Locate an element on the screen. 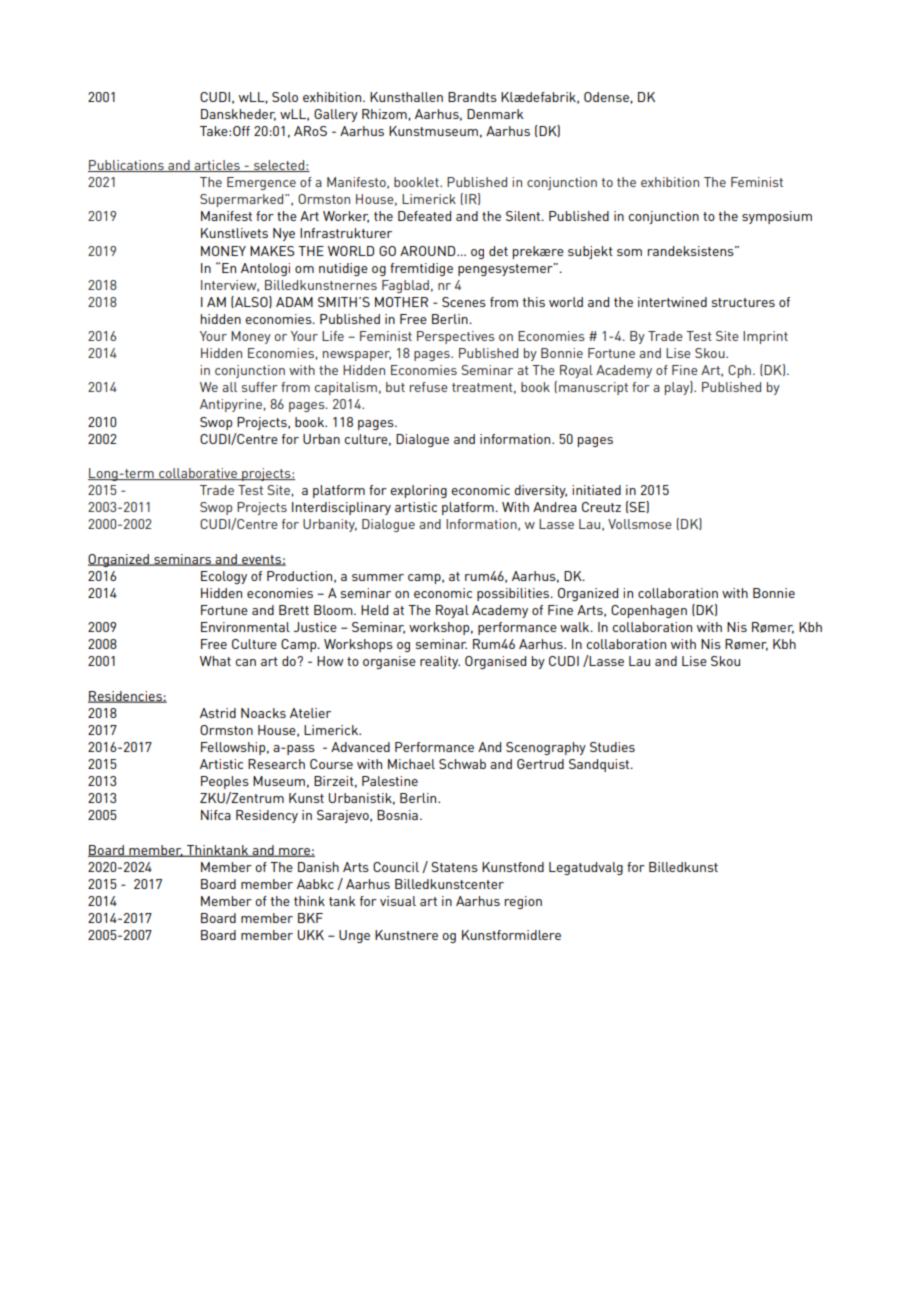  Denmark is located at coordinates (495, 114).
